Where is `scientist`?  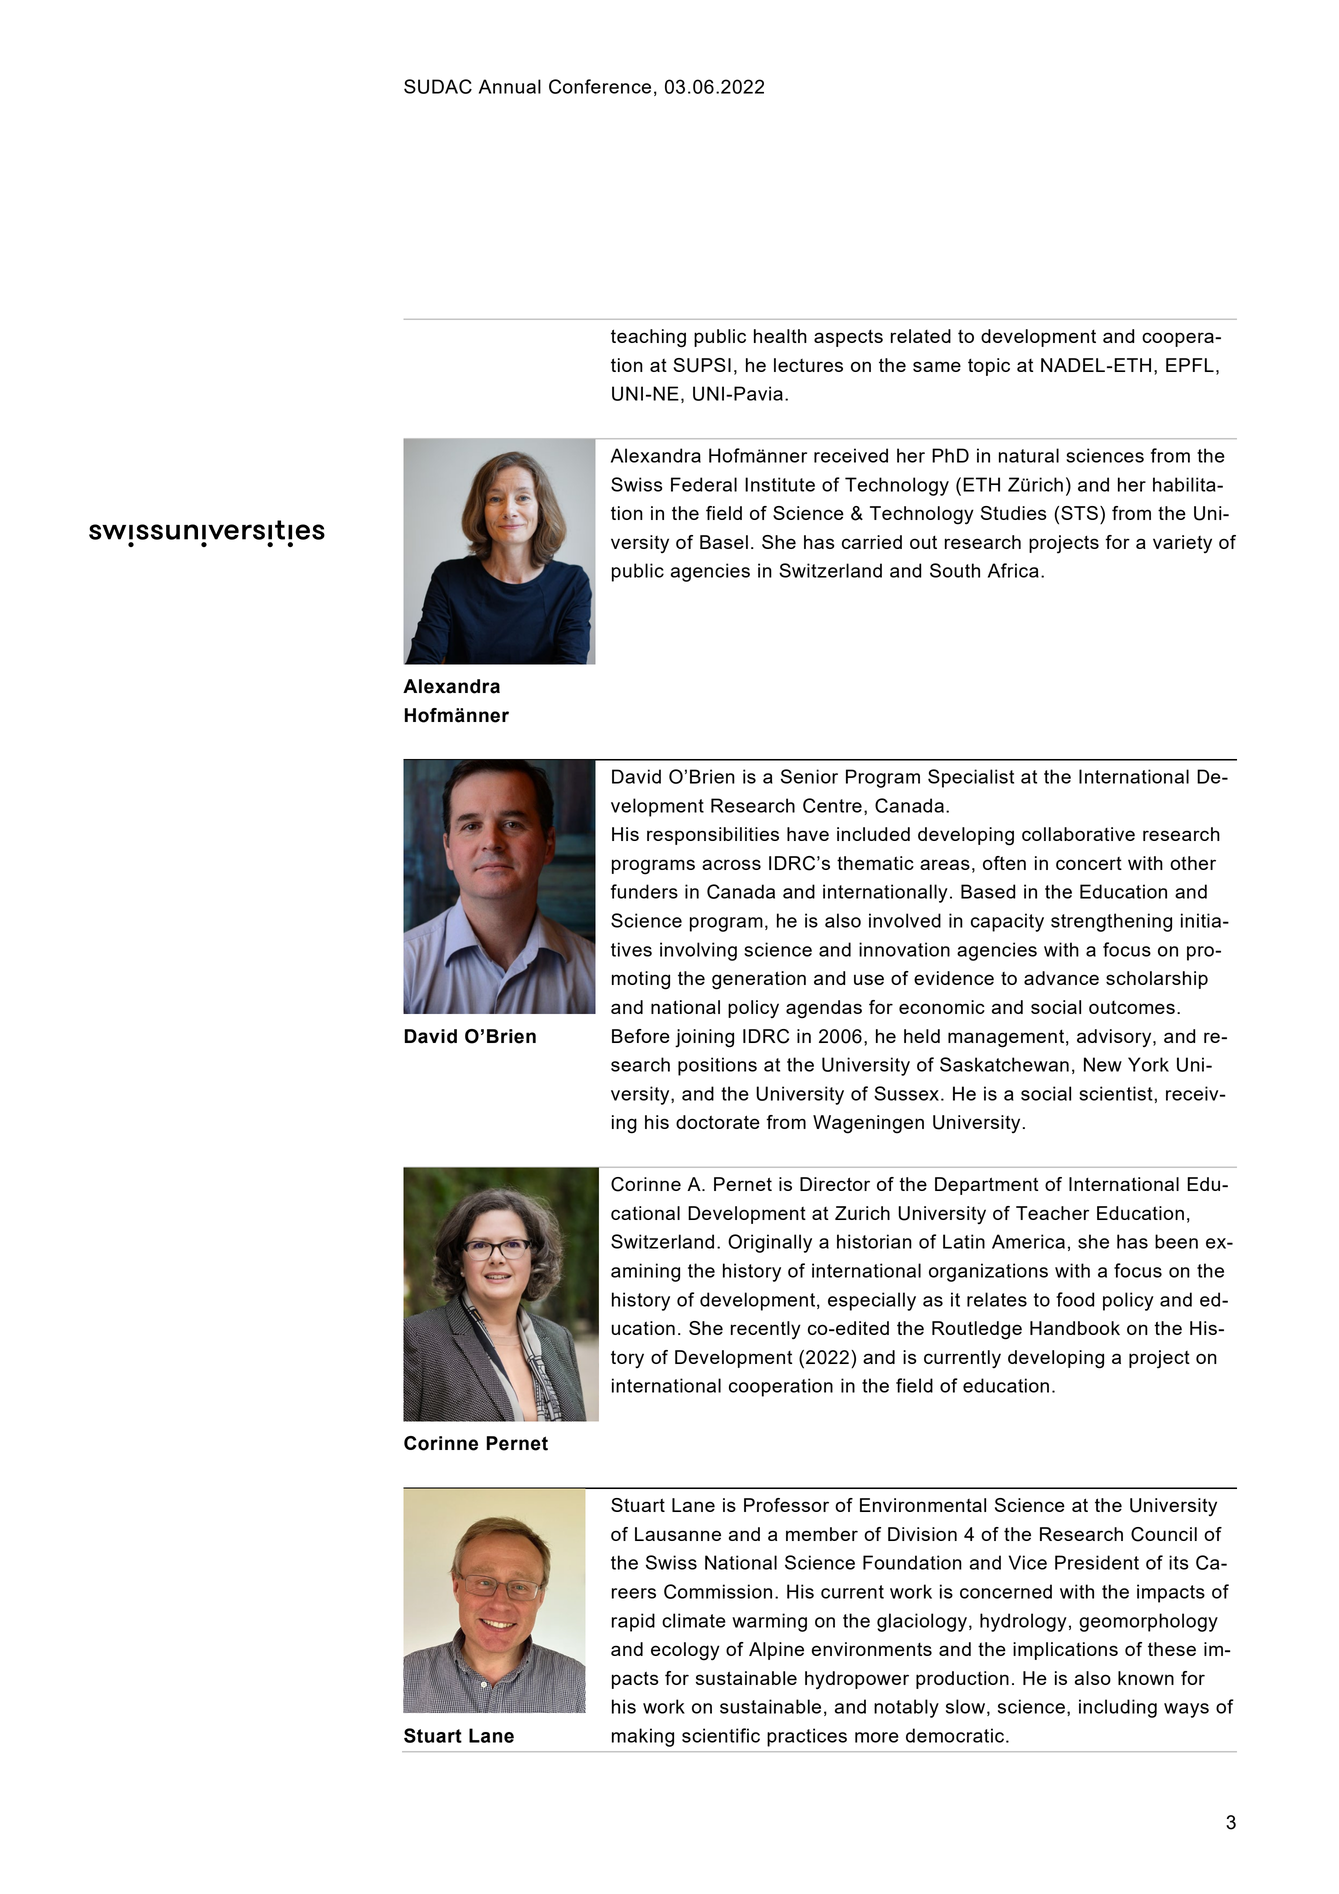
scientist is located at coordinates (1117, 1093).
